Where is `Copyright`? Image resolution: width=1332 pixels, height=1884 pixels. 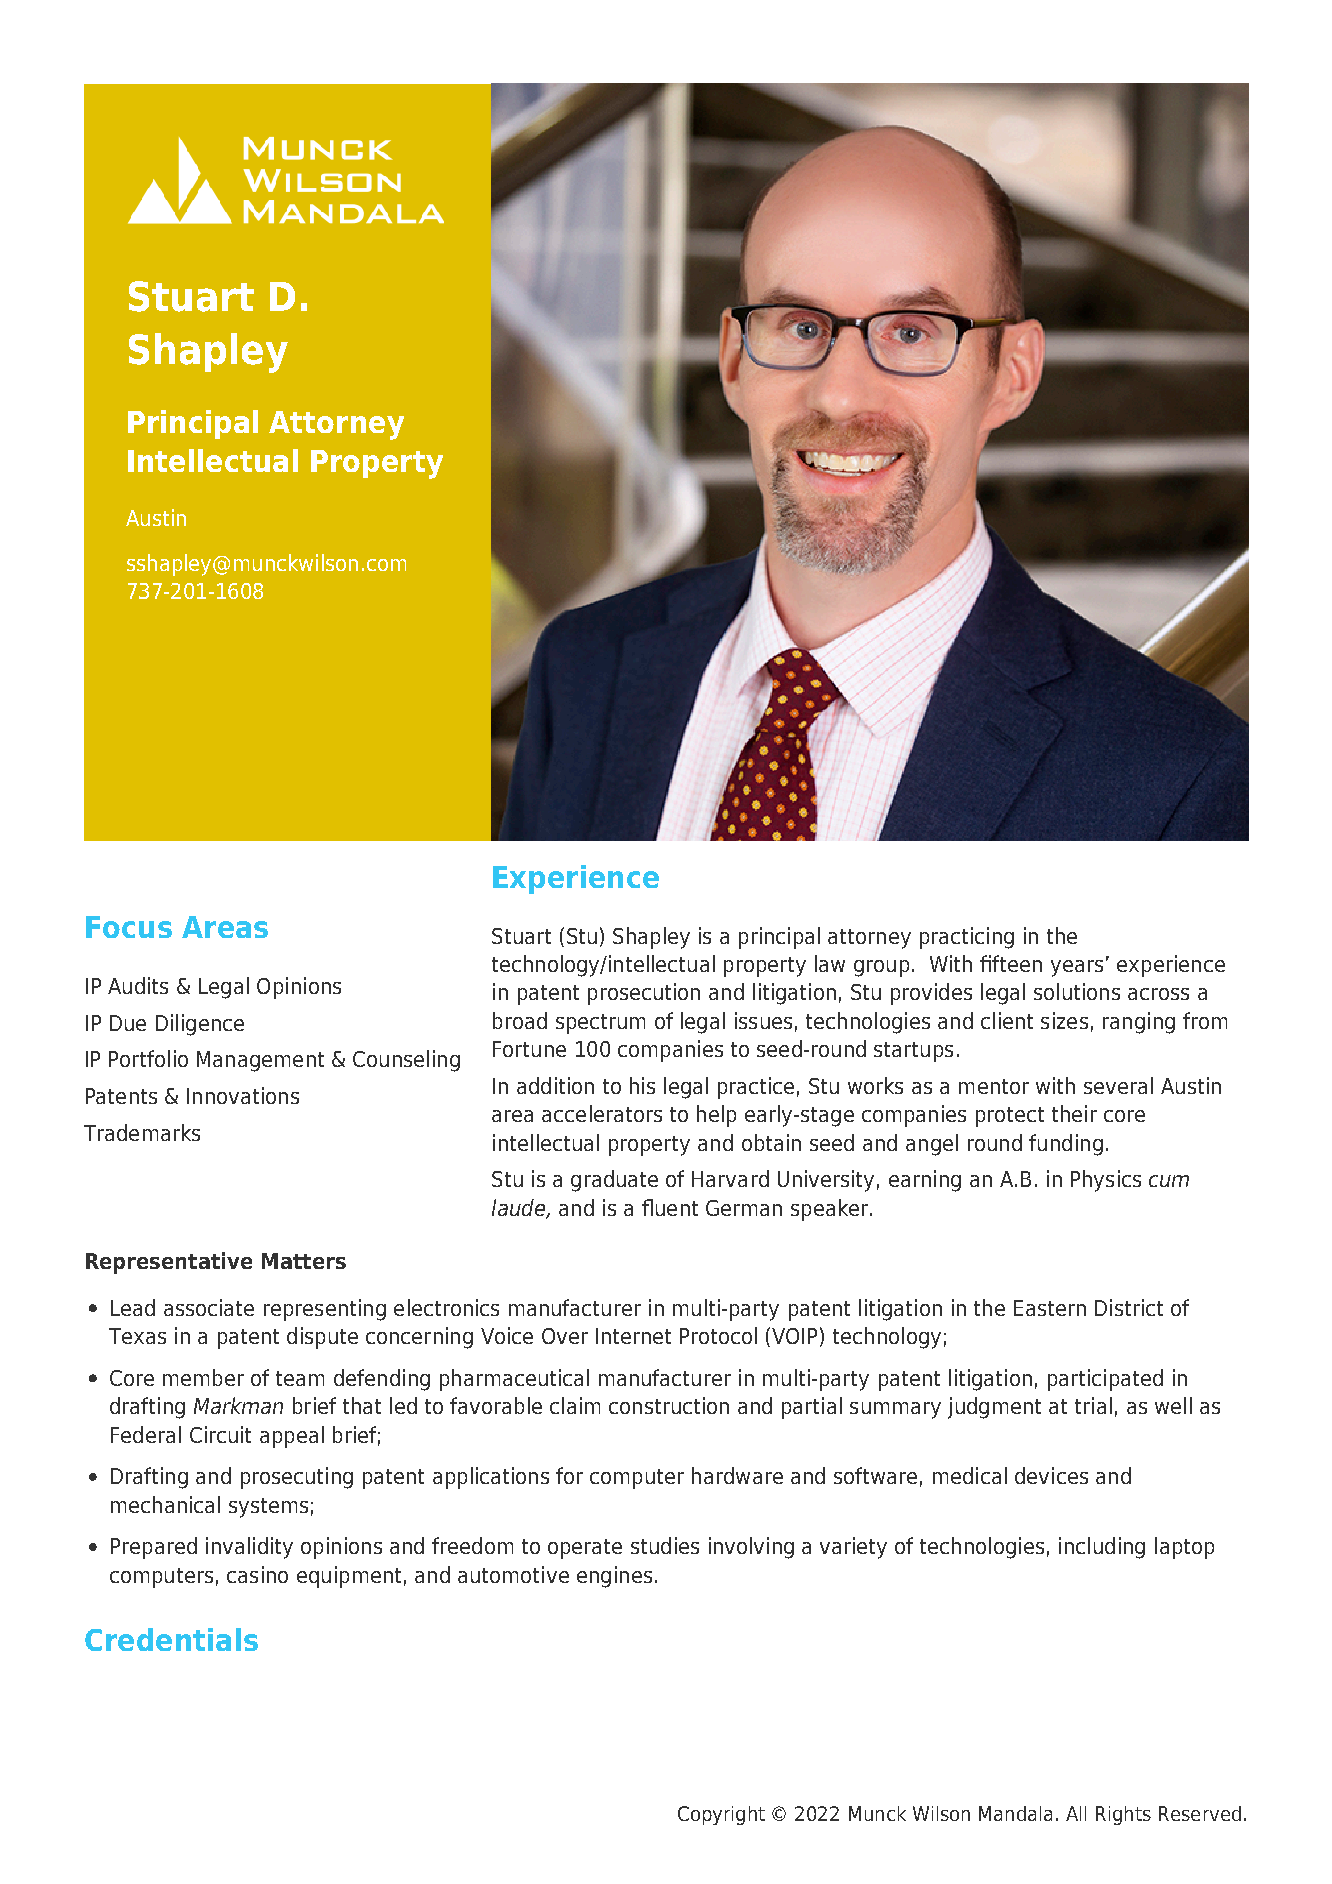 Copyright is located at coordinates (721, 1815).
